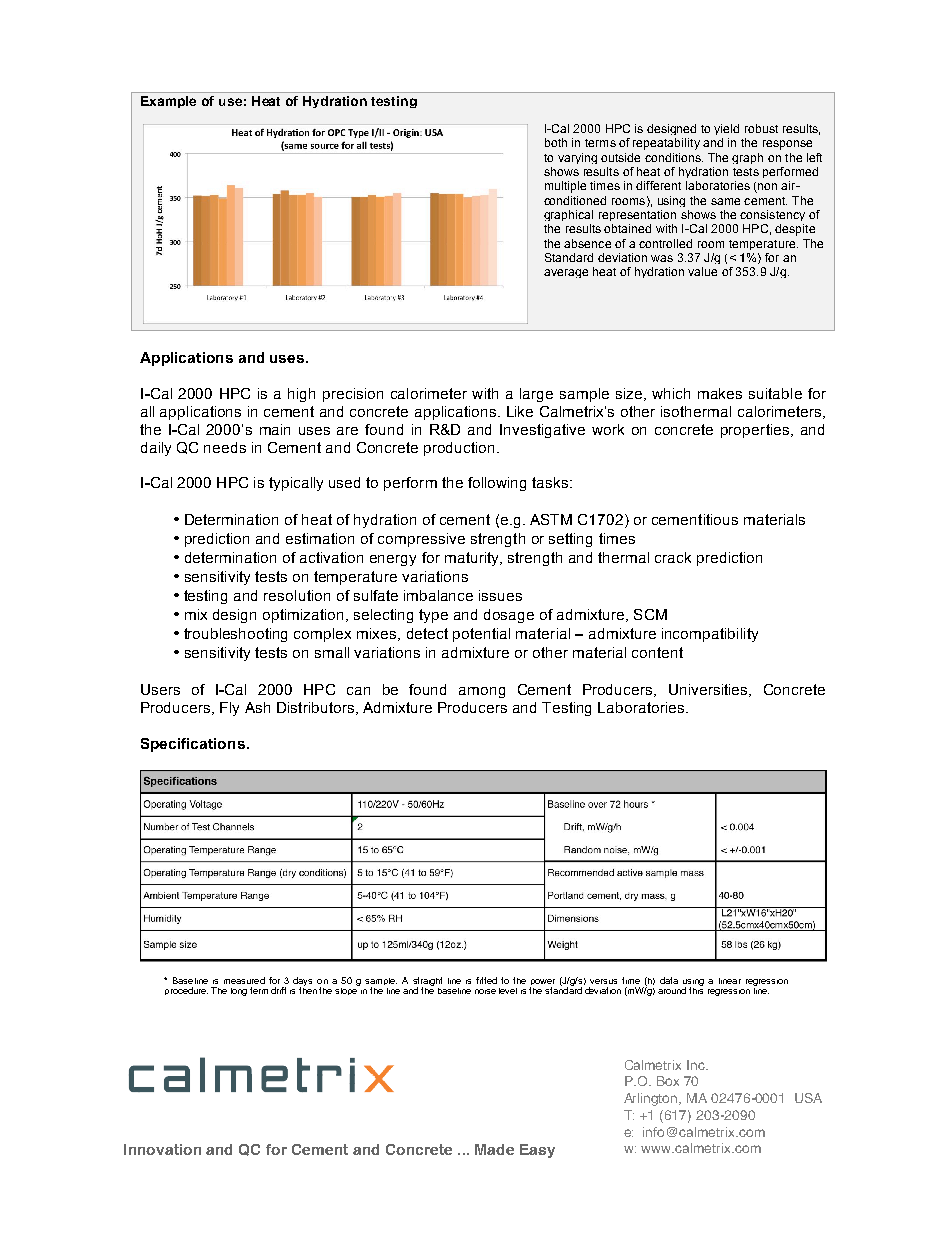  What do you see at coordinates (808, 1098) in the screenshot?
I see `USA` at bounding box center [808, 1098].
